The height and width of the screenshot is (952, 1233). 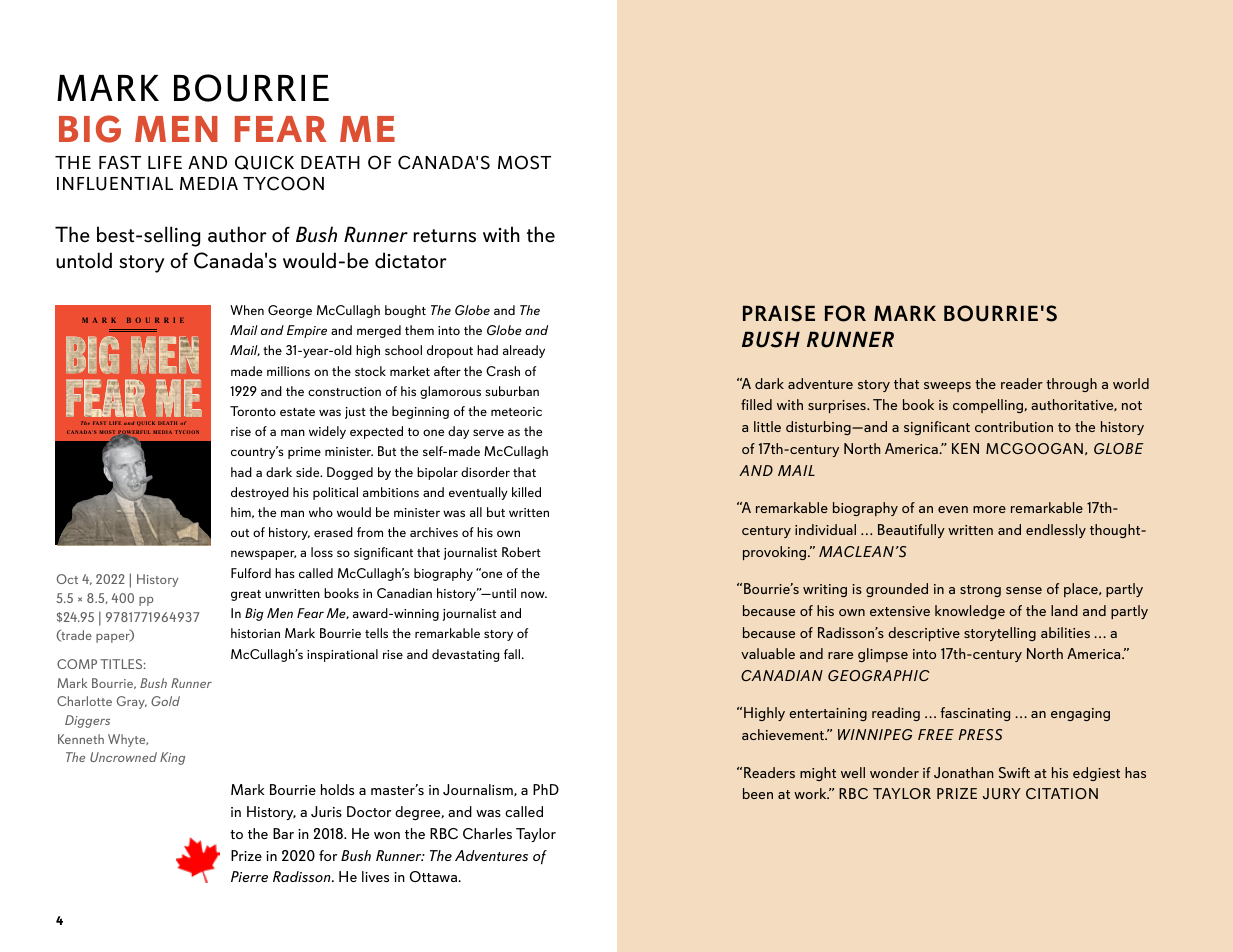 I want to click on PRAISE, so click(x=779, y=313).
